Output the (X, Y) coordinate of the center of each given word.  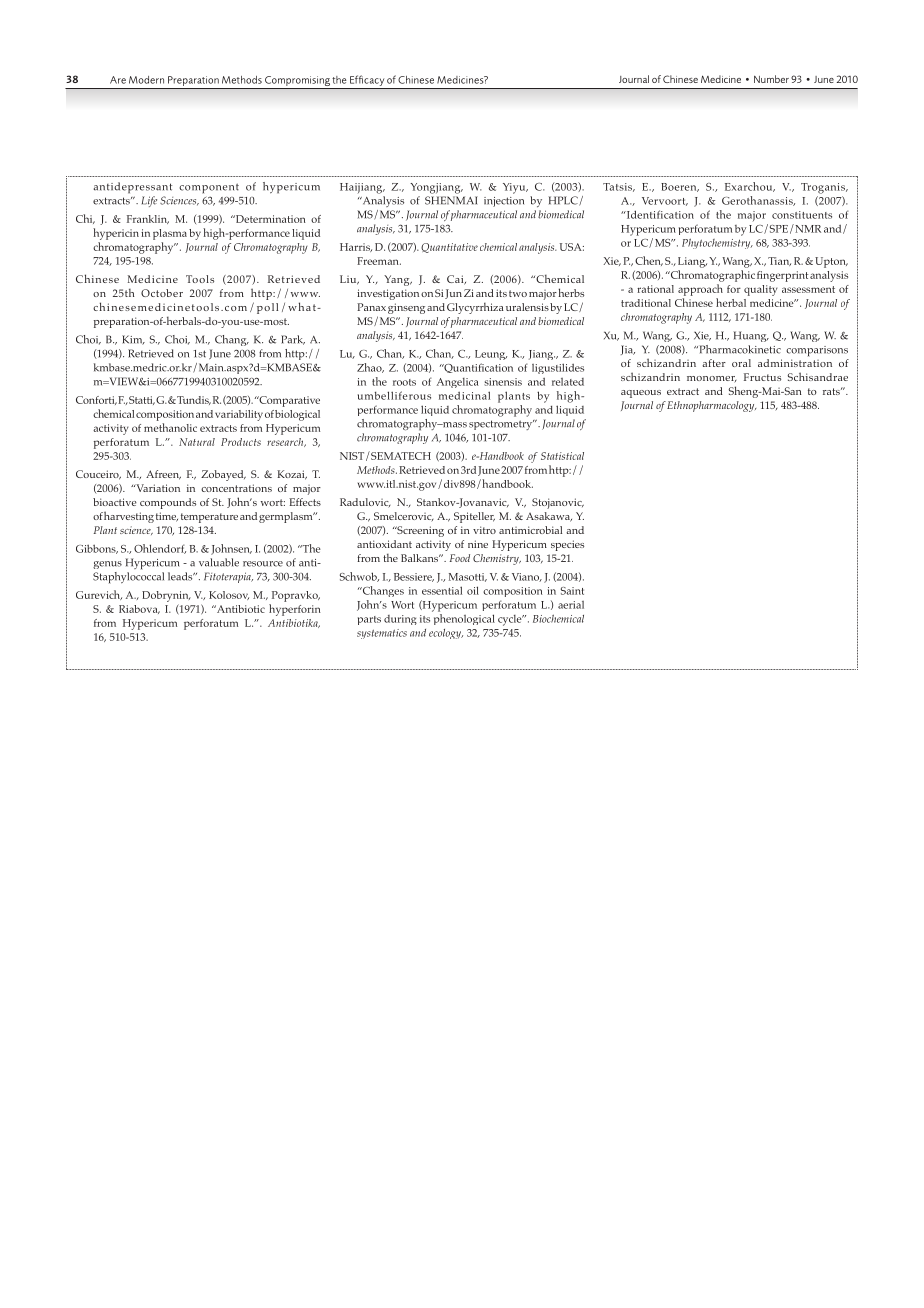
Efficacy (367, 80)
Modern (146, 80)
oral (741, 363)
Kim (133, 340)
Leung (491, 355)
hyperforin (295, 610)
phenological (463, 618)
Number (771, 79)
